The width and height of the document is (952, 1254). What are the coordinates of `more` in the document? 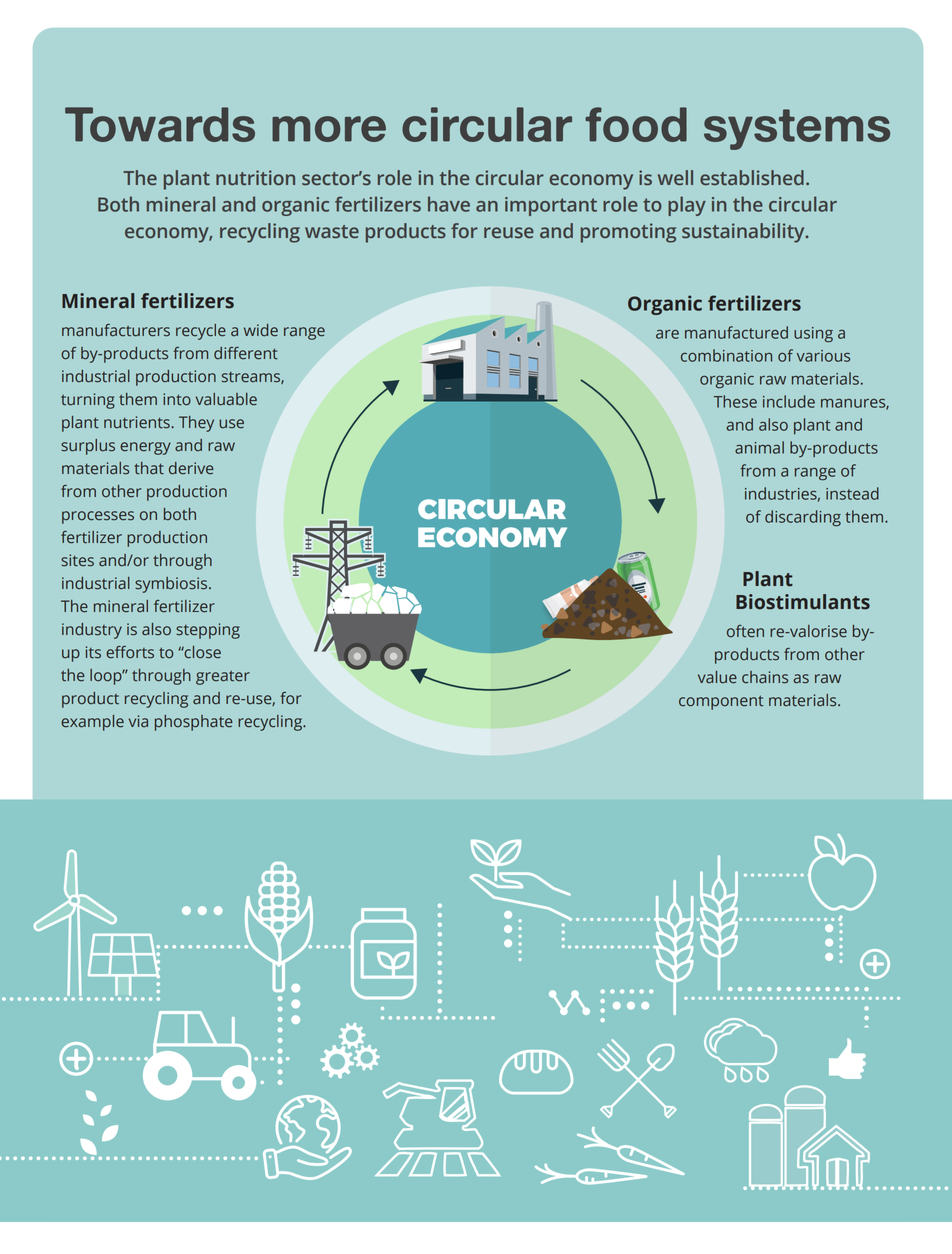 It's located at (329, 129).
